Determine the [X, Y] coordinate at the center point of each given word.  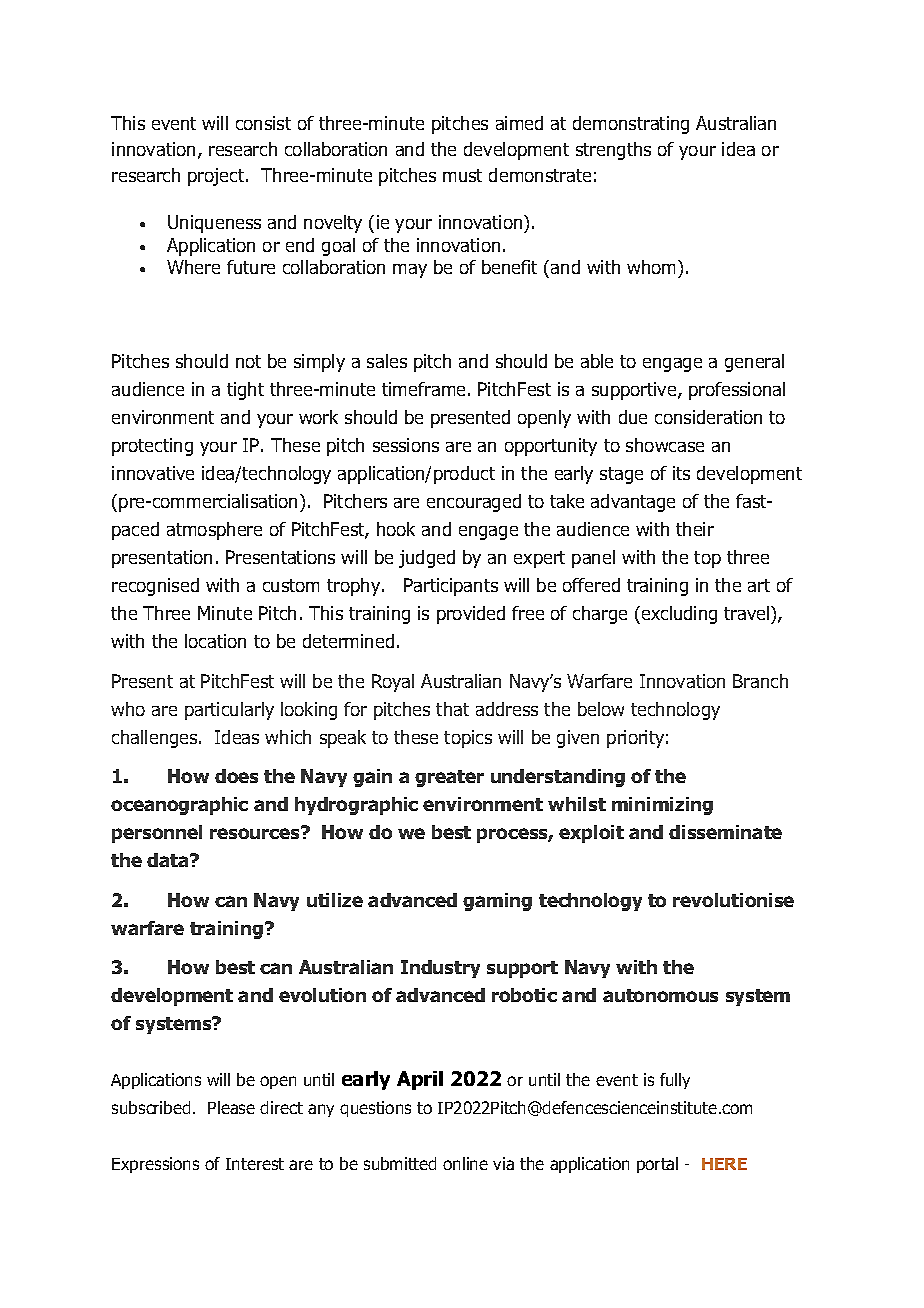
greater [449, 778]
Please [231, 1107]
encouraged [474, 503]
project [217, 177]
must [462, 175]
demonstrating [631, 125]
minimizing [662, 806]
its [681, 473]
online [465, 1163]
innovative [153, 473]
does [236, 776]
